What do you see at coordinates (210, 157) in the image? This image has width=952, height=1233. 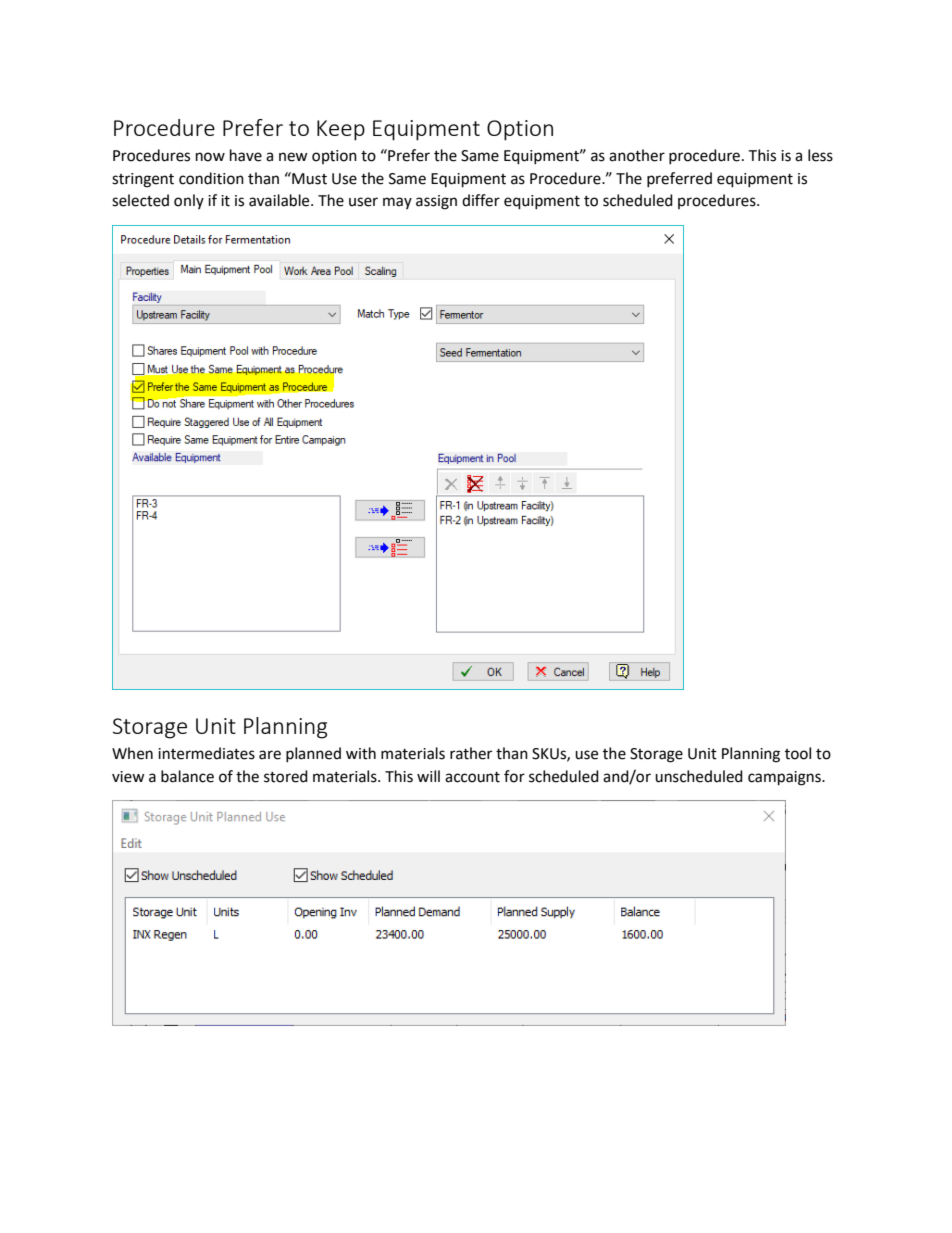 I see `now` at bounding box center [210, 157].
